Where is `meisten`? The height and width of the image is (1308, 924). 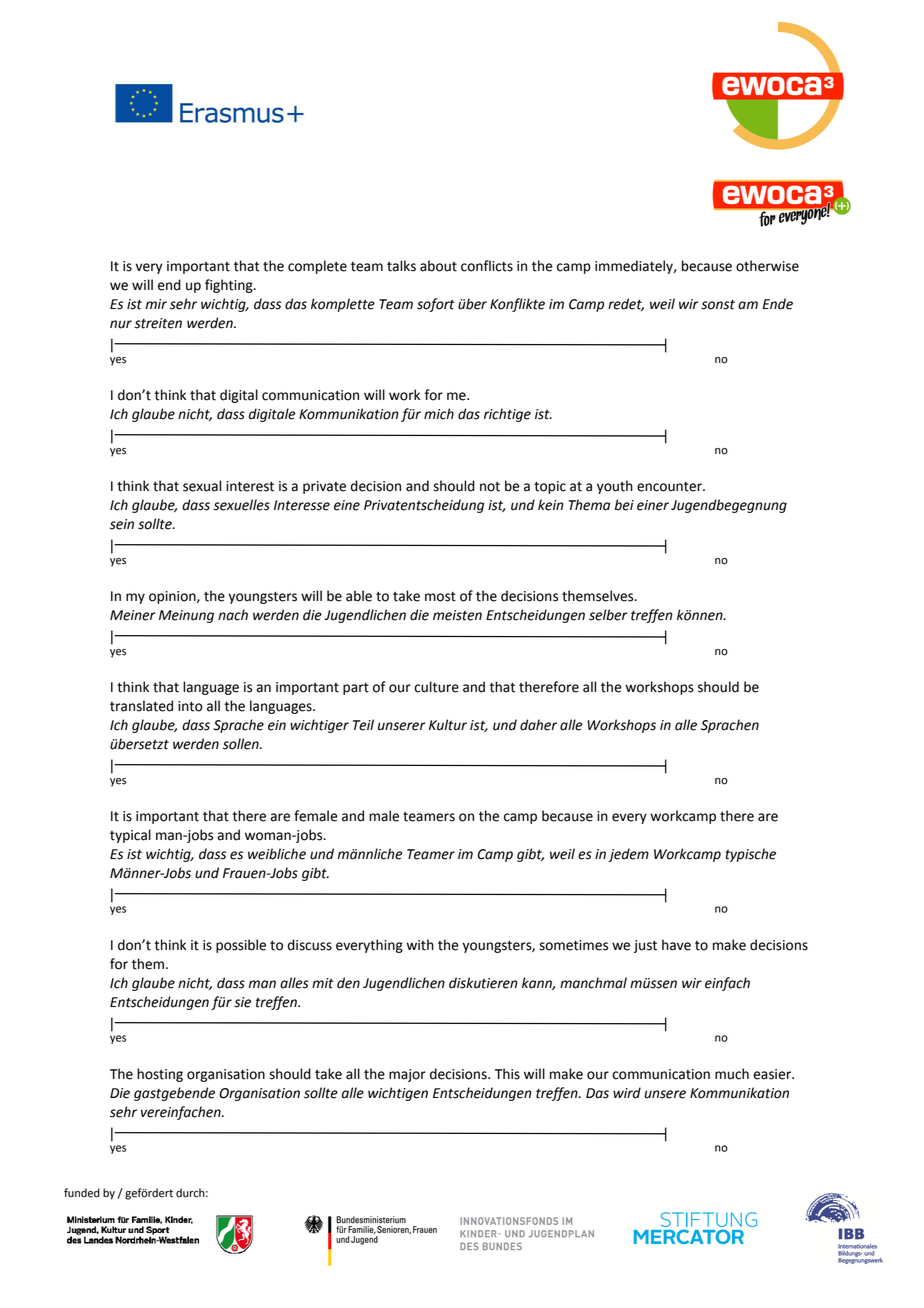
meisten is located at coordinates (457, 615).
